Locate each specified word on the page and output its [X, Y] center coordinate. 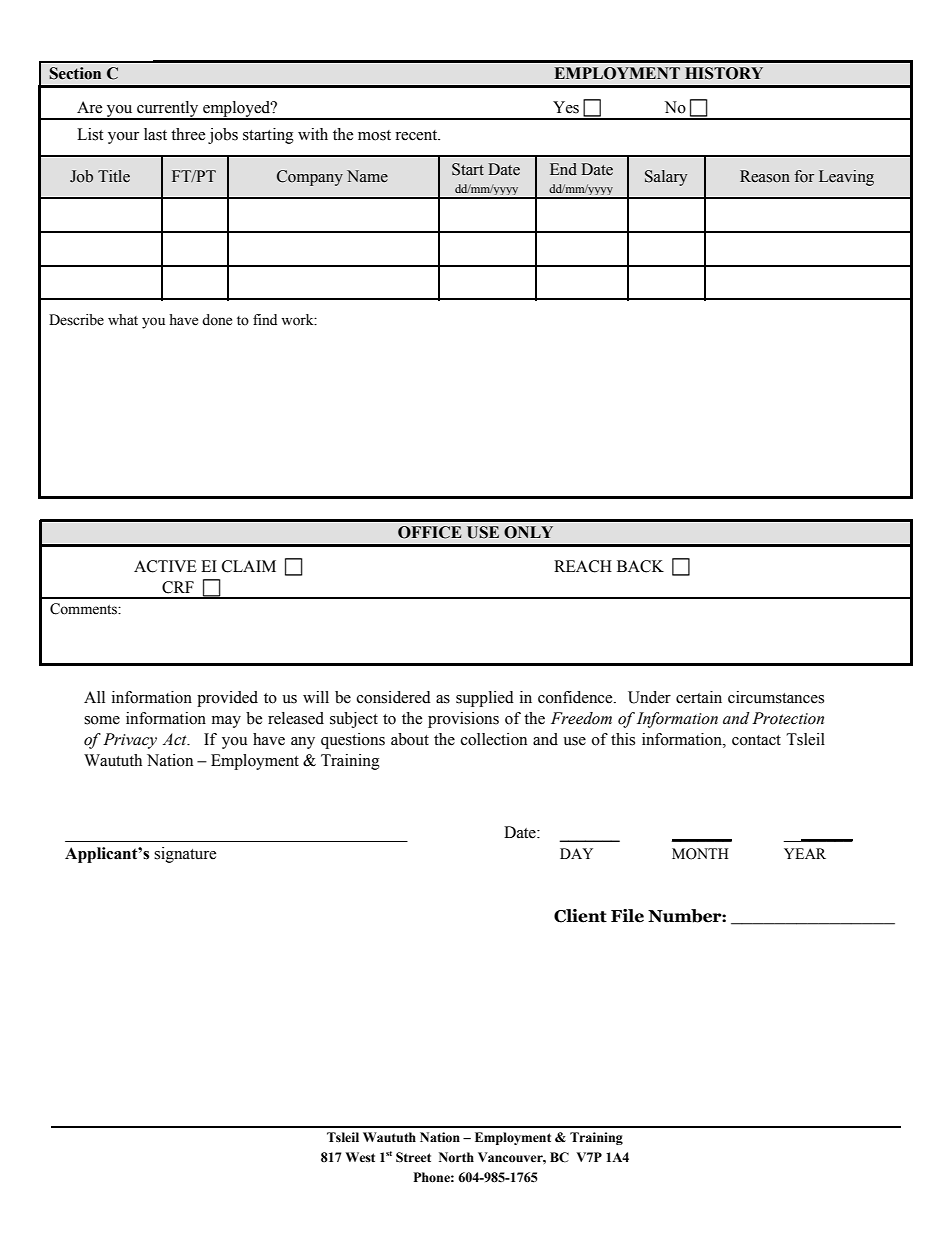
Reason [765, 176]
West [360, 1157]
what [123, 319]
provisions [463, 720]
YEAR [805, 853]
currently [168, 110]
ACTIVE [165, 566]
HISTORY [724, 73]
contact [756, 740]
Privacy [130, 741]
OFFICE [430, 532]
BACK [640, 566]
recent [417, 135]
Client [580, 916]
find [265, 319]
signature [185, 855]
